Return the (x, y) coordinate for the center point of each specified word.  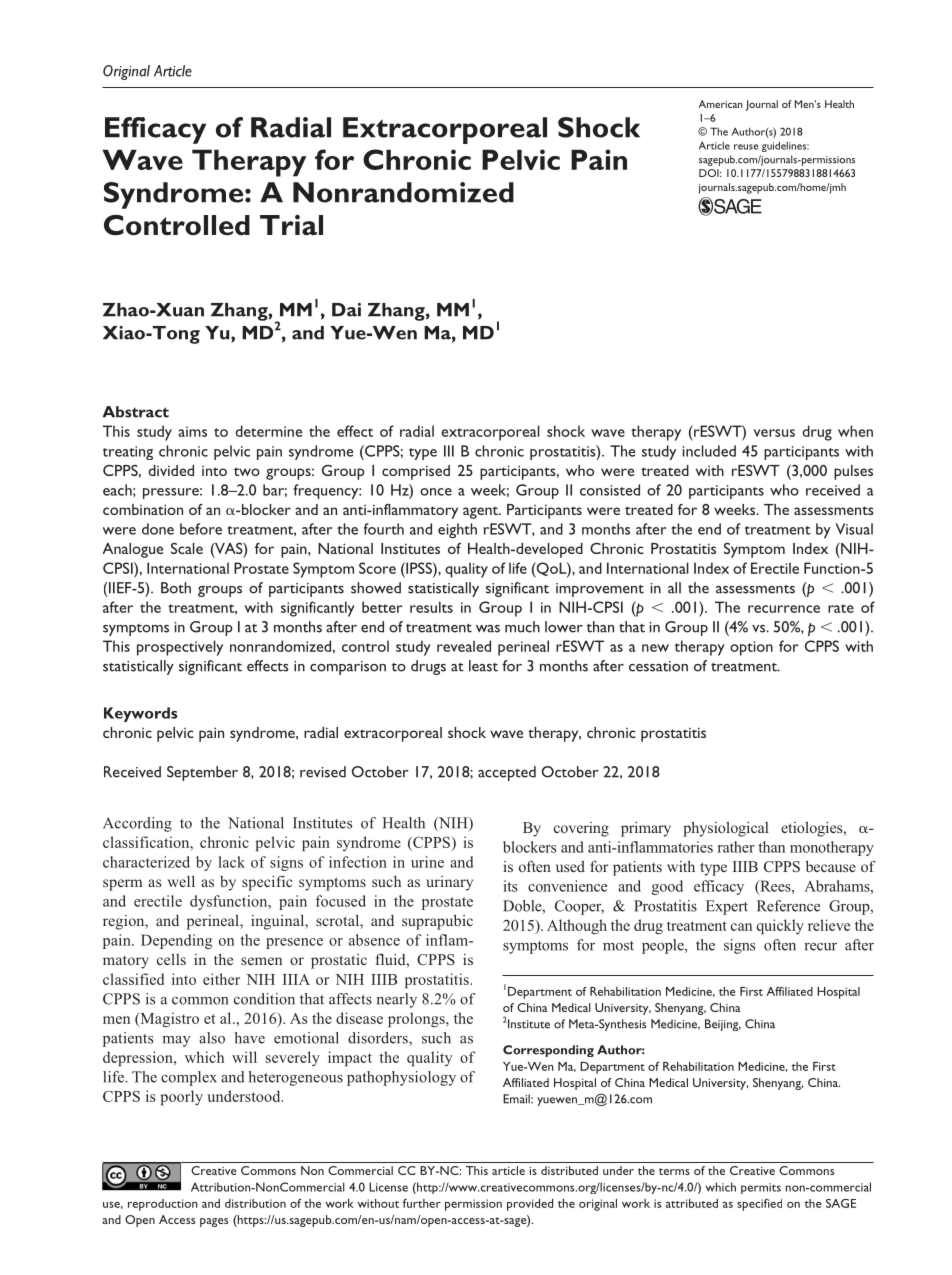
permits (761, 1188)
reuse (746, 147)
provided (530, 1205)
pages (214, 1222)
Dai (346, 310)
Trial (291, 225)
